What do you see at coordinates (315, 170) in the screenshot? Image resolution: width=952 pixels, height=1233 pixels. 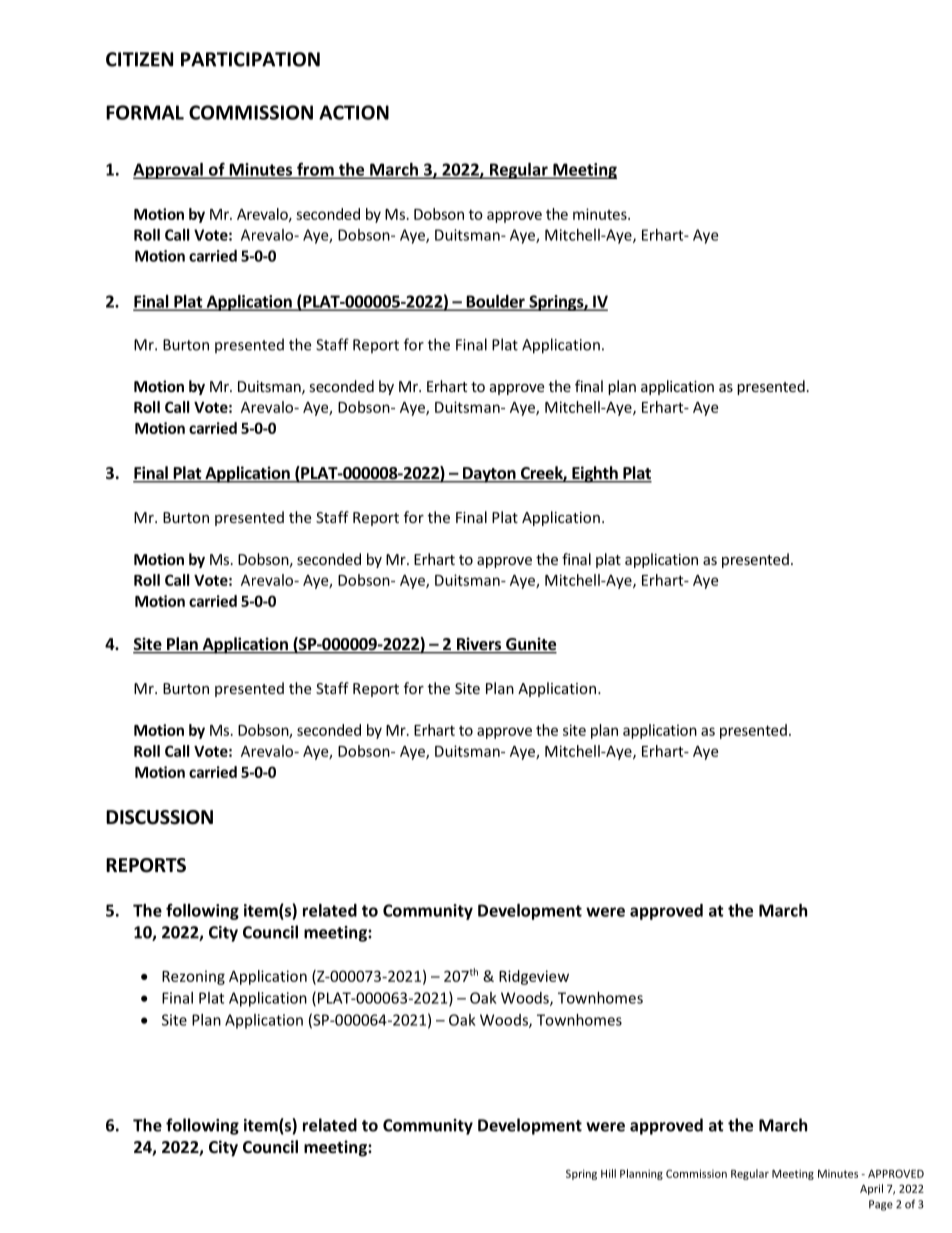 I see `from` at bounding box center [315, 170].
